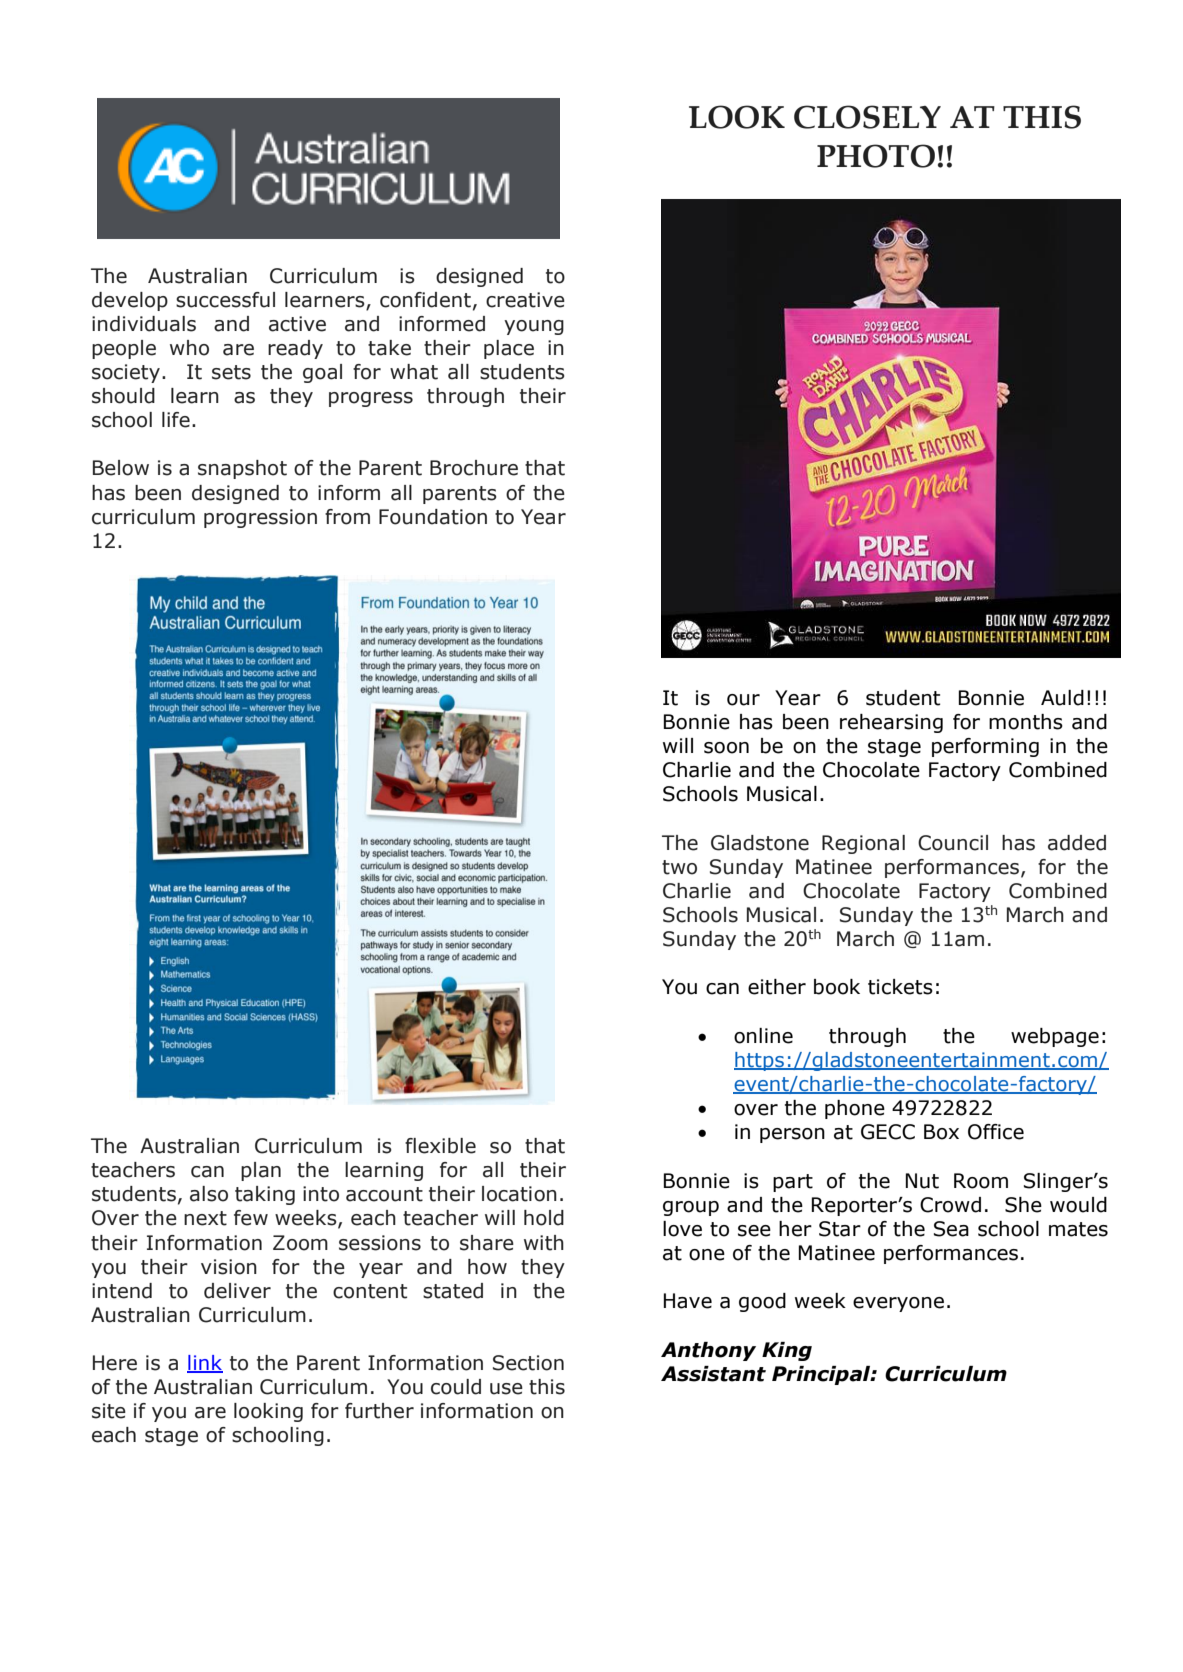  Describe the element at coordinates (1062, 698) in the screenshot. I see `Auld` at that location.
